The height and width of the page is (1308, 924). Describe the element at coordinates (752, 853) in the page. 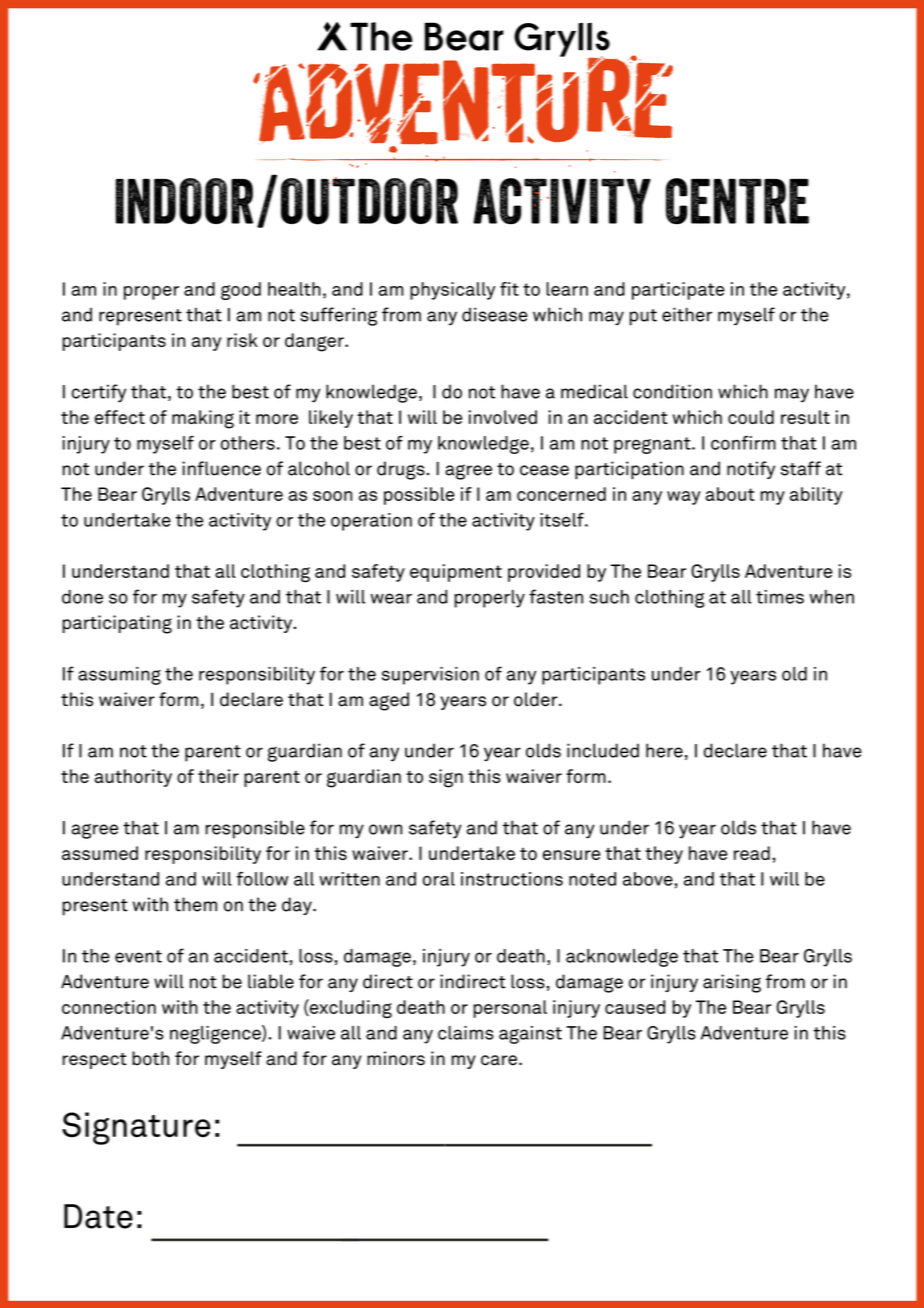

I see `read` at that location.
